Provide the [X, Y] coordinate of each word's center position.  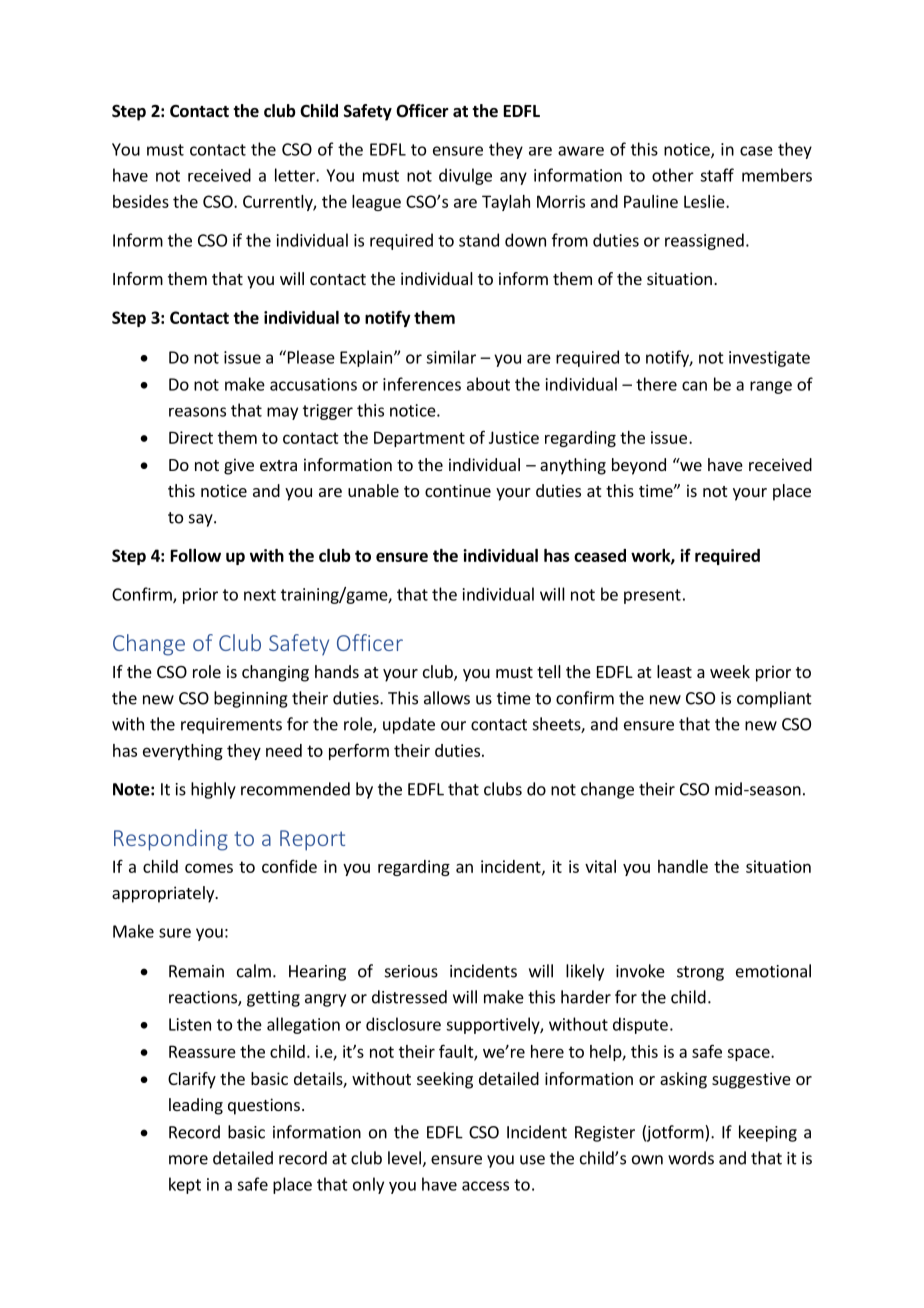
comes [209, 868]
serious [411, 971]
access [485, 1186]
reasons [197, 412]
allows [447, 698]
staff [717, 175]
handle [683, 866]
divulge [465, 176]
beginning [251, 699]
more [188, 1160]
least [674, 671]
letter [296, 175]
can [694, 386]
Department [419, 439]
